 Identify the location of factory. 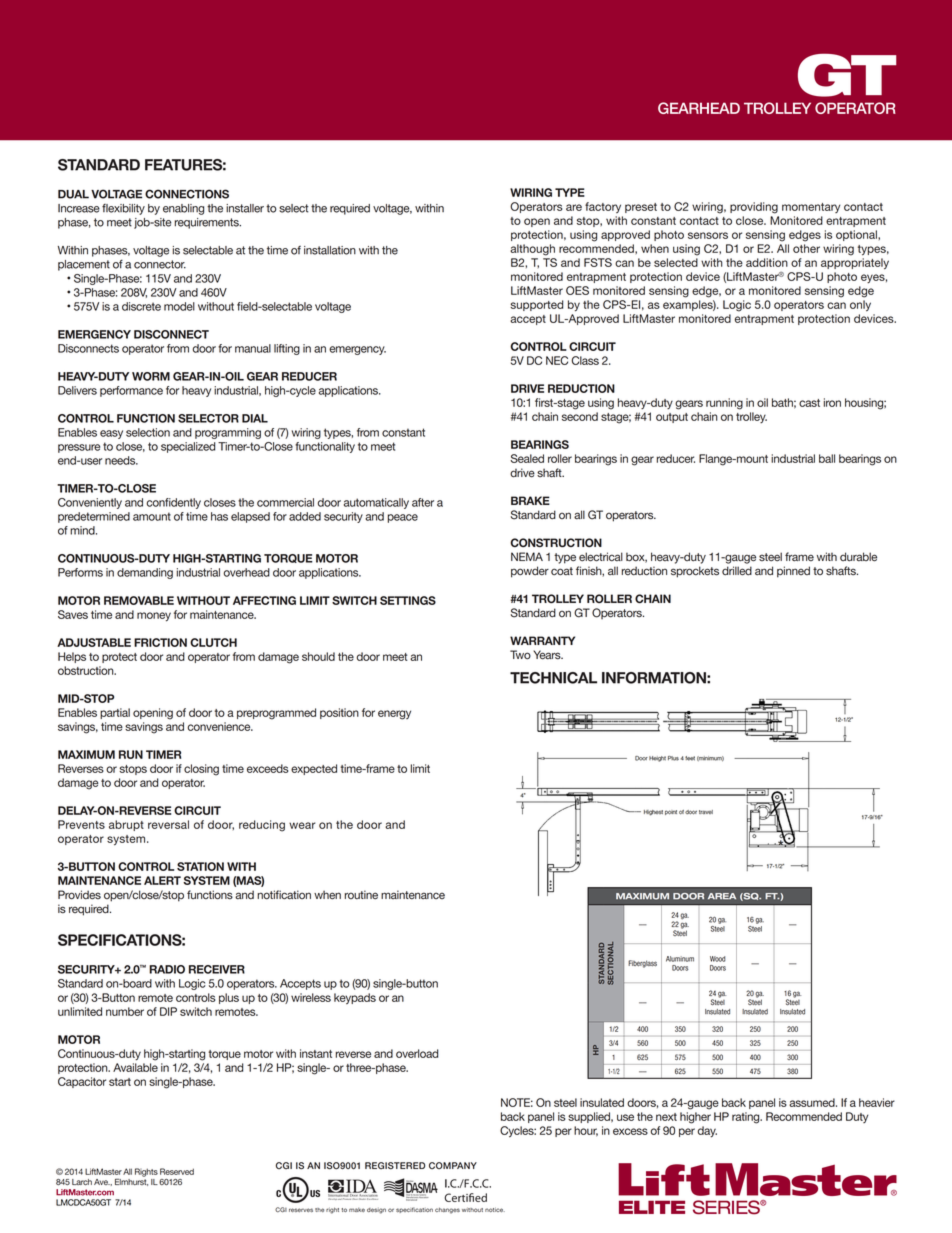
(603, 207).
